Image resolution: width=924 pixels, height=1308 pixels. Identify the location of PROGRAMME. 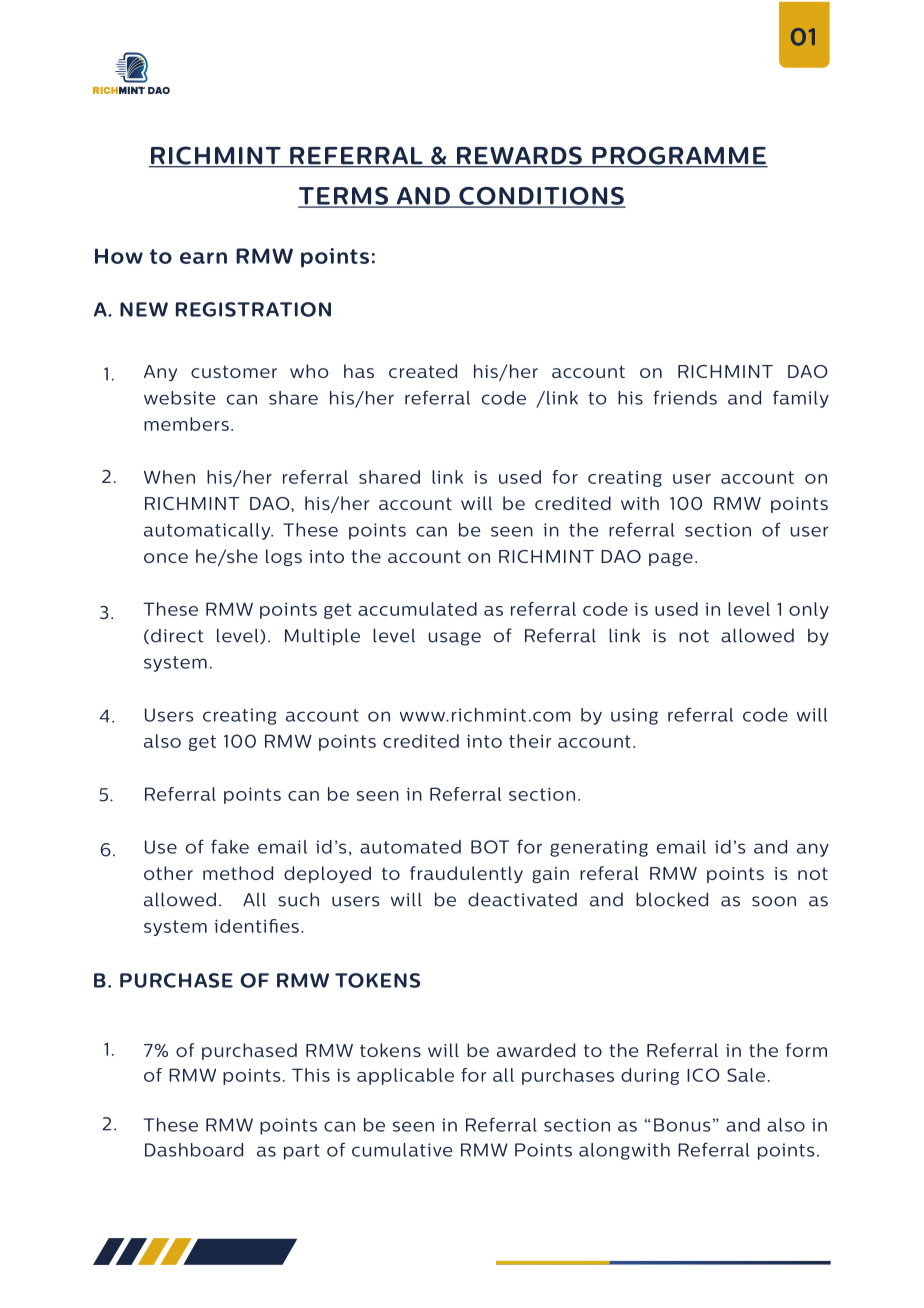
(679, 156).
